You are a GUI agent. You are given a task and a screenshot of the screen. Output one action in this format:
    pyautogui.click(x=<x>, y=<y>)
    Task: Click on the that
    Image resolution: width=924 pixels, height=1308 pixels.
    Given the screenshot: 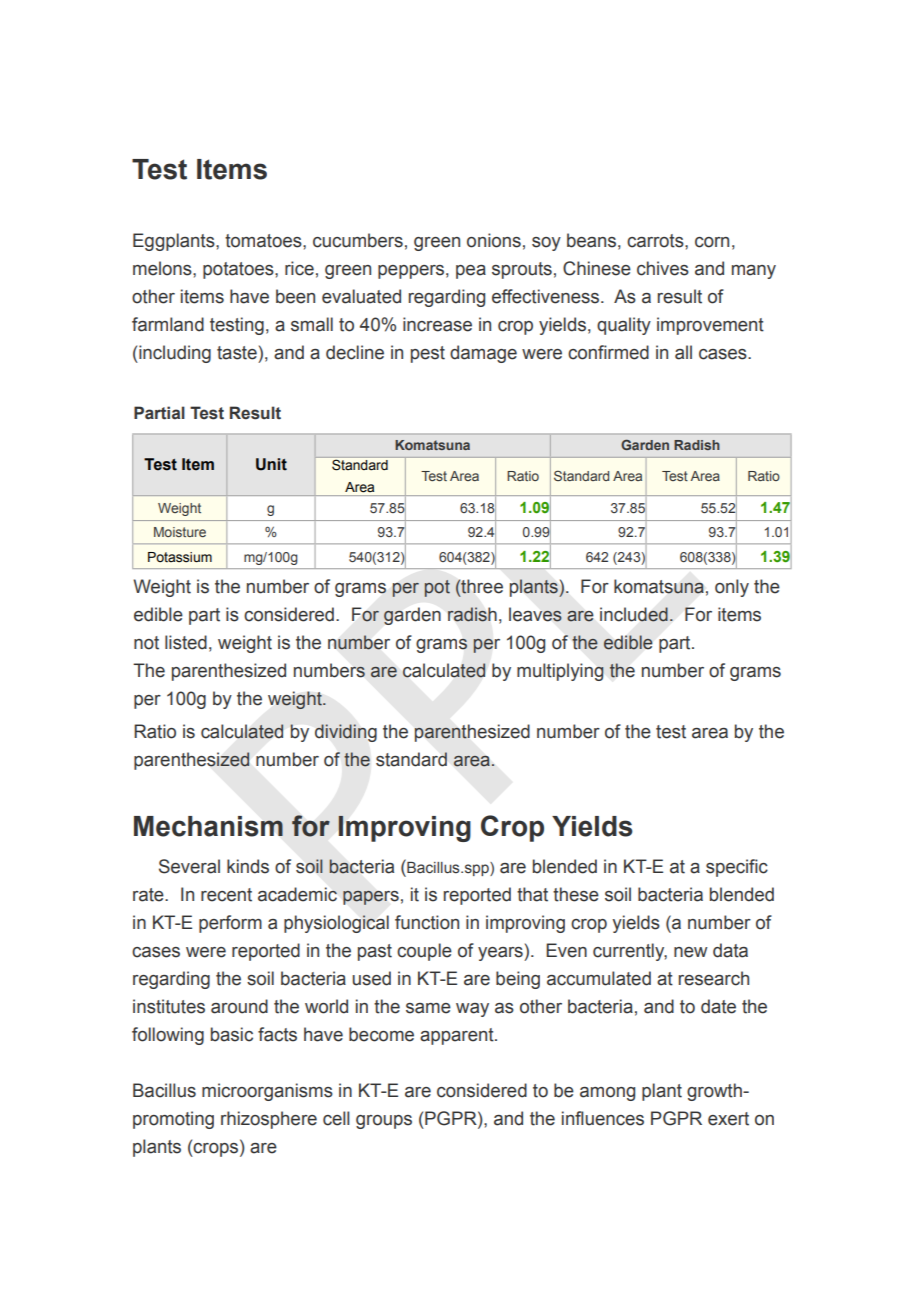 What is the action you would take?
    pyautogui.click(x=532, y=894)
